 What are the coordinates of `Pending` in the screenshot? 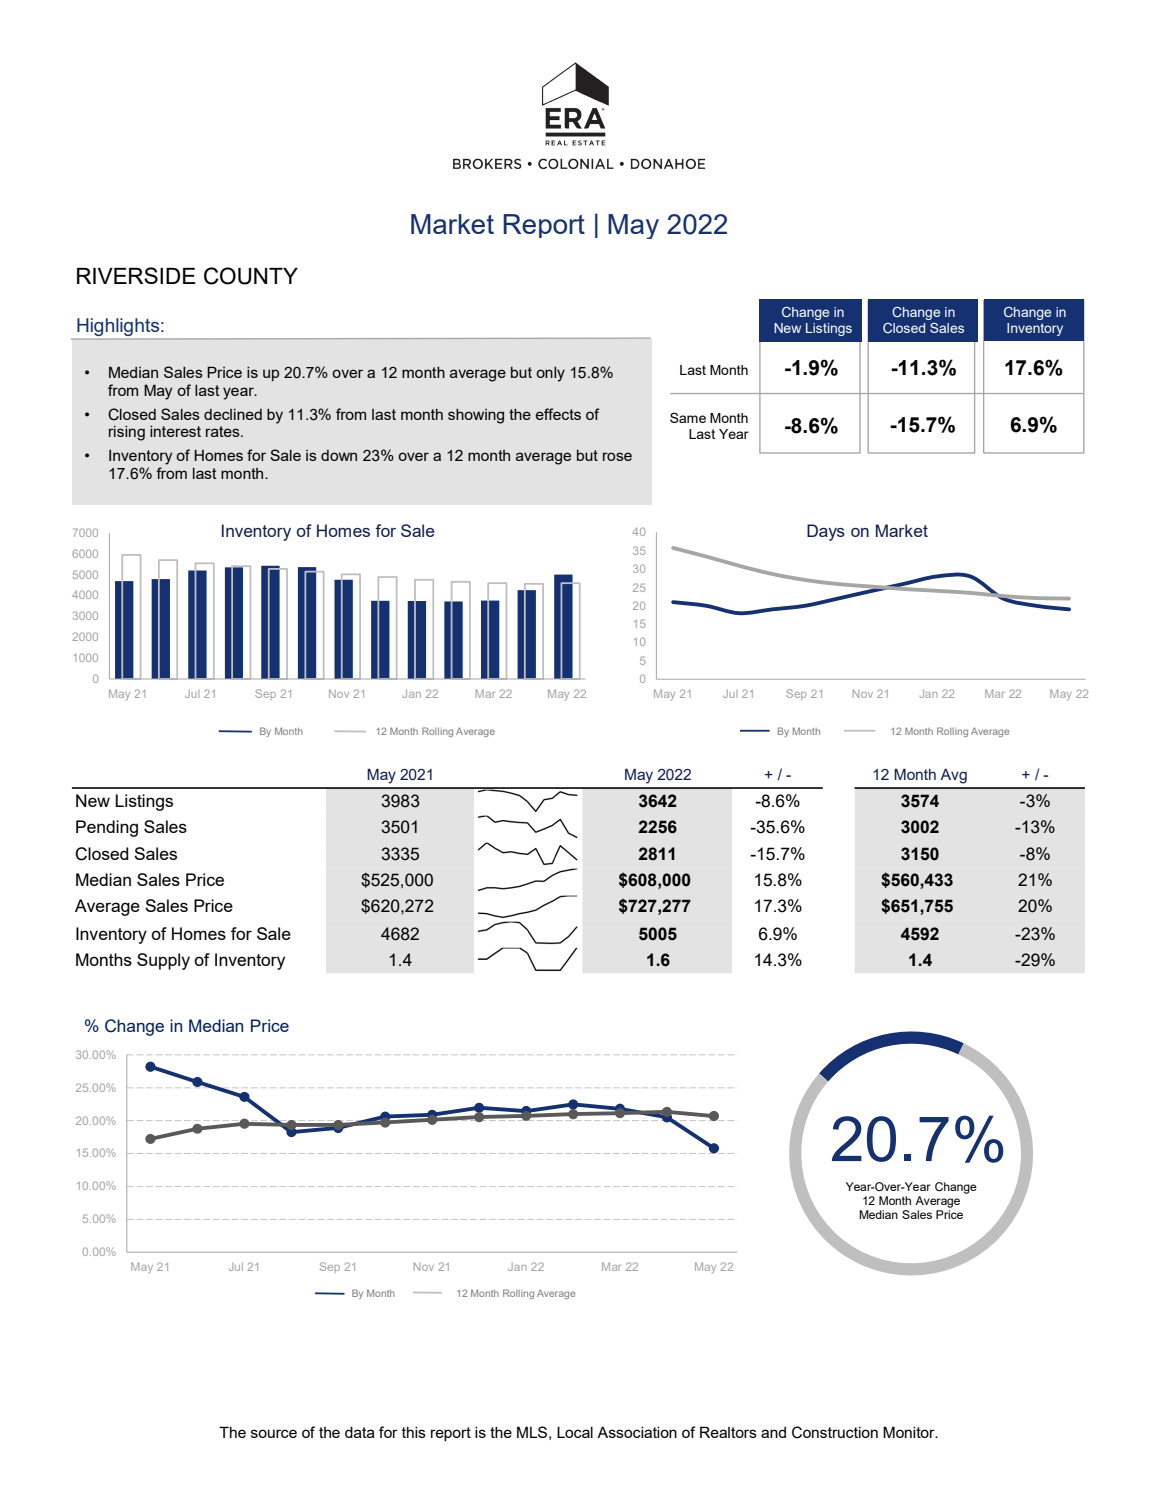 It's located at (107, 828).
